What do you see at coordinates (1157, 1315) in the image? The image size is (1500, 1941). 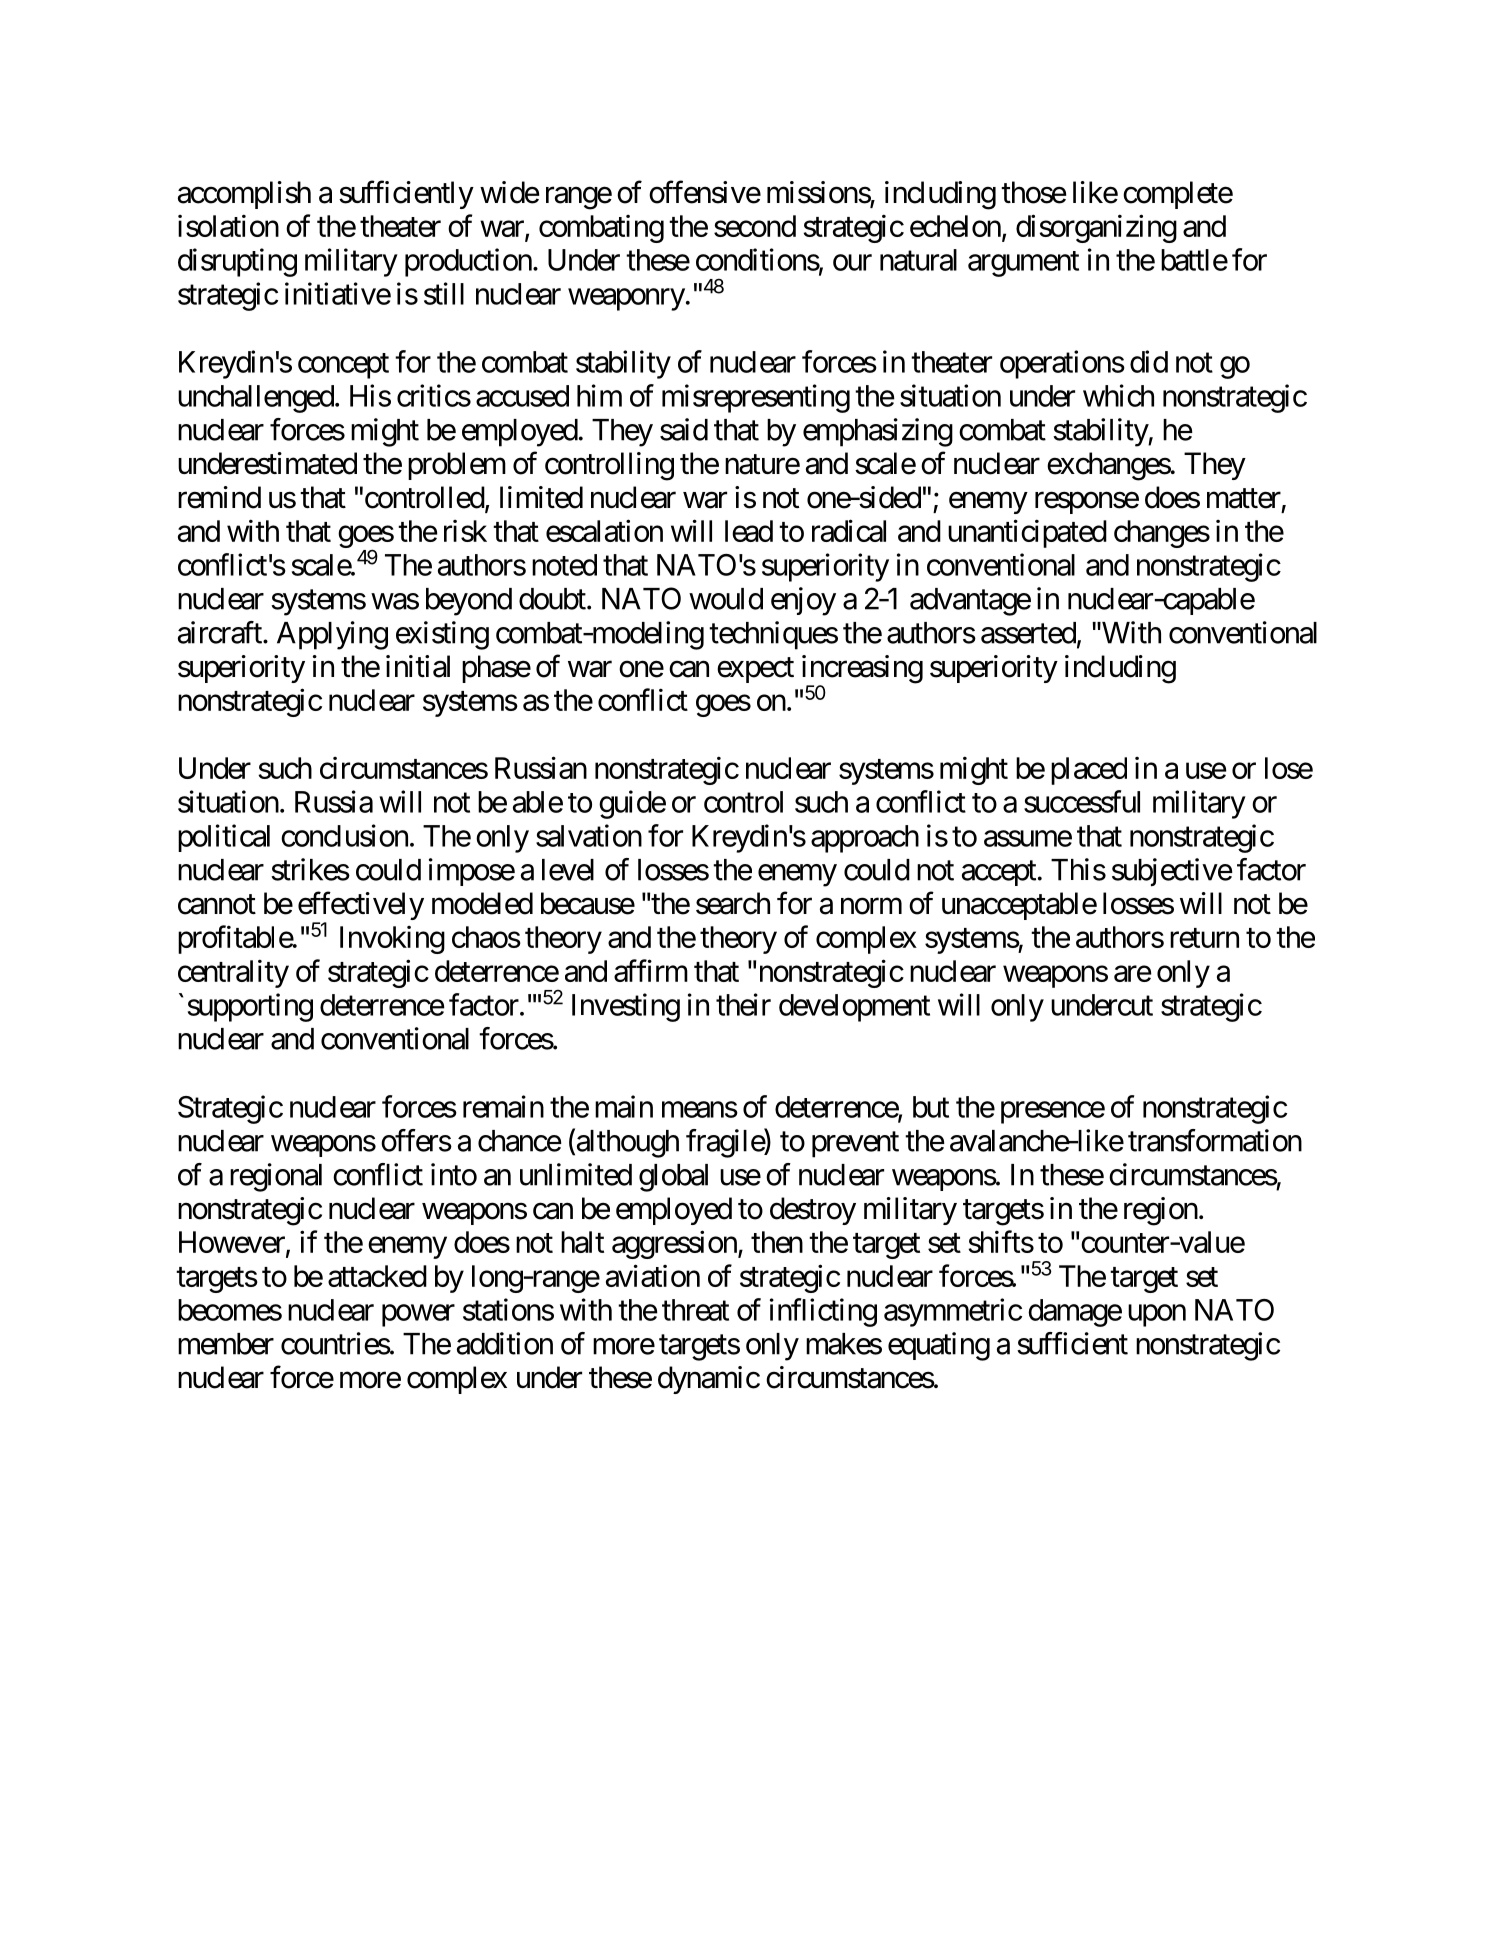 I see `upon` at bounding box center [1157, 1315].
